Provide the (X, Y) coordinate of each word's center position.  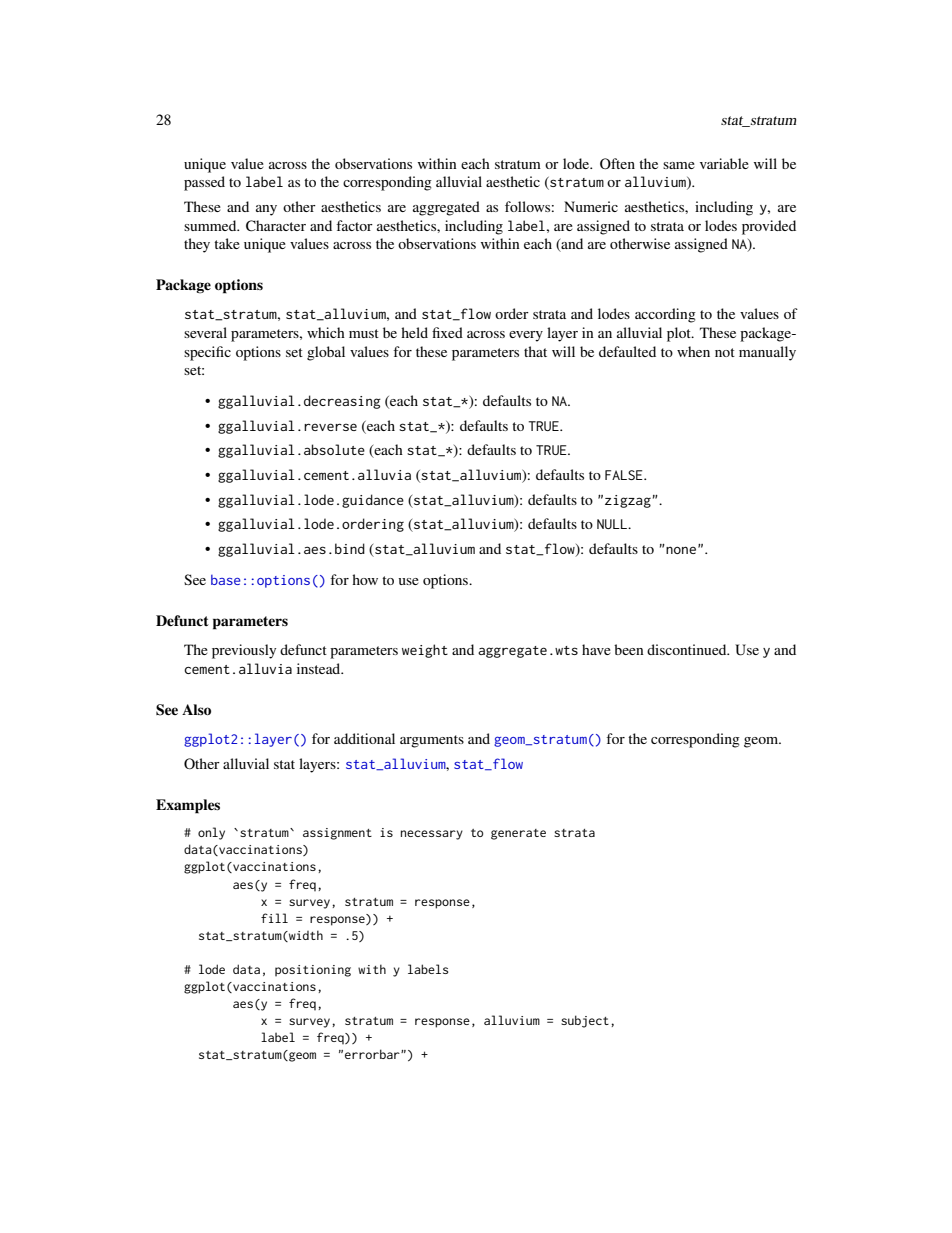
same (679, 165)
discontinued (688, 649)
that (535, 351)
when (693, 351)
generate (518, 834)
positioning (313, 971)
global (326, 353)
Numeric (591, 206)
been (629, 649)
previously (244, 651)
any (266, 210)
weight (425, 651)
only (211, 833)
